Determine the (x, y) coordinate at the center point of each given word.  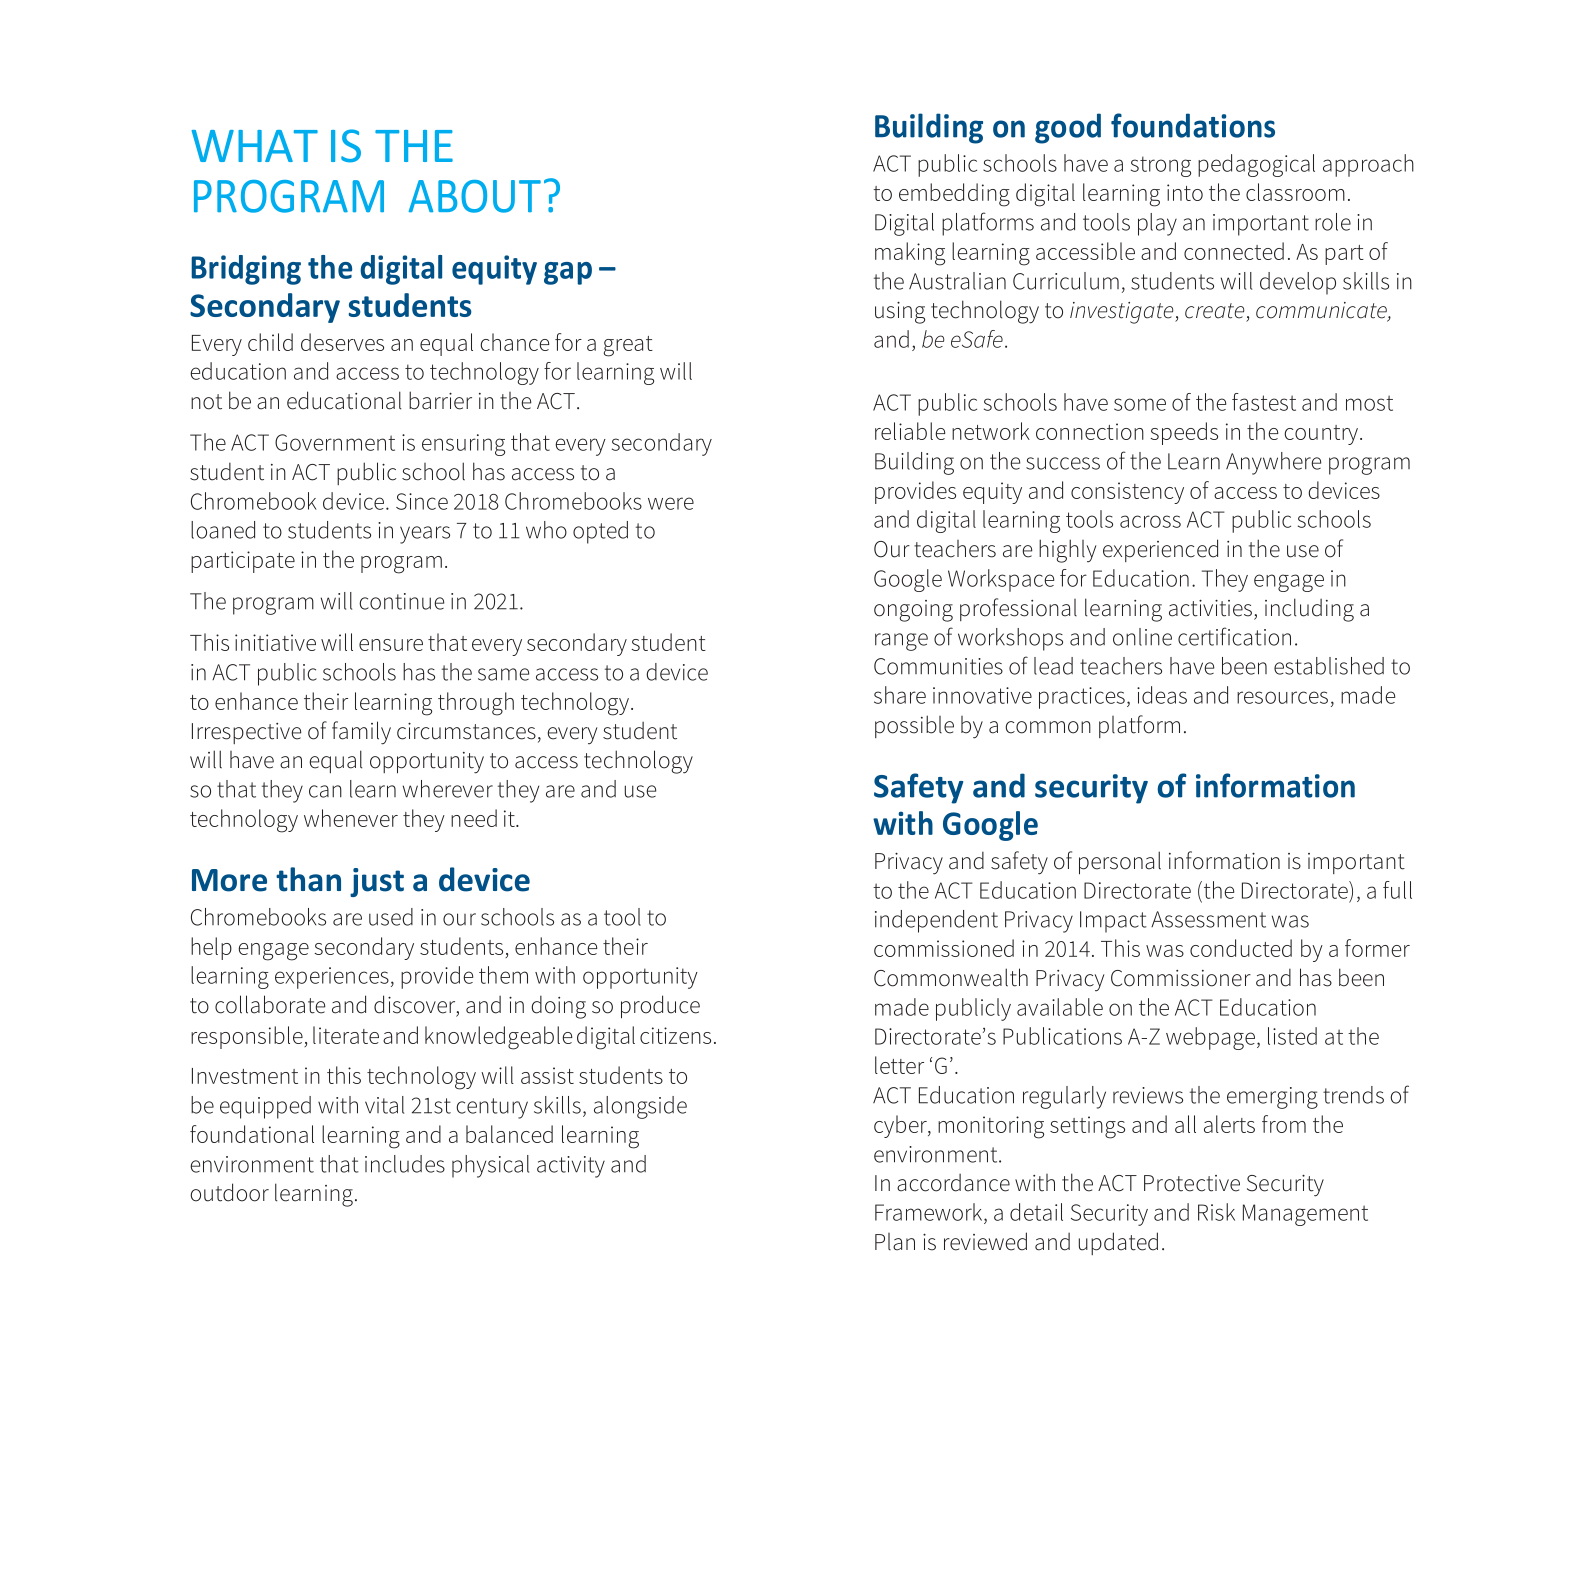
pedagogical (1256, 165)
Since (422, 501)
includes (405, 1164)
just (377, 882)
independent (936, 921)
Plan (895, 1242)
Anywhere (1273, 463)
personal (1120, 863)
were (671, 503)
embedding (954, 195)
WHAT (255, 146)
